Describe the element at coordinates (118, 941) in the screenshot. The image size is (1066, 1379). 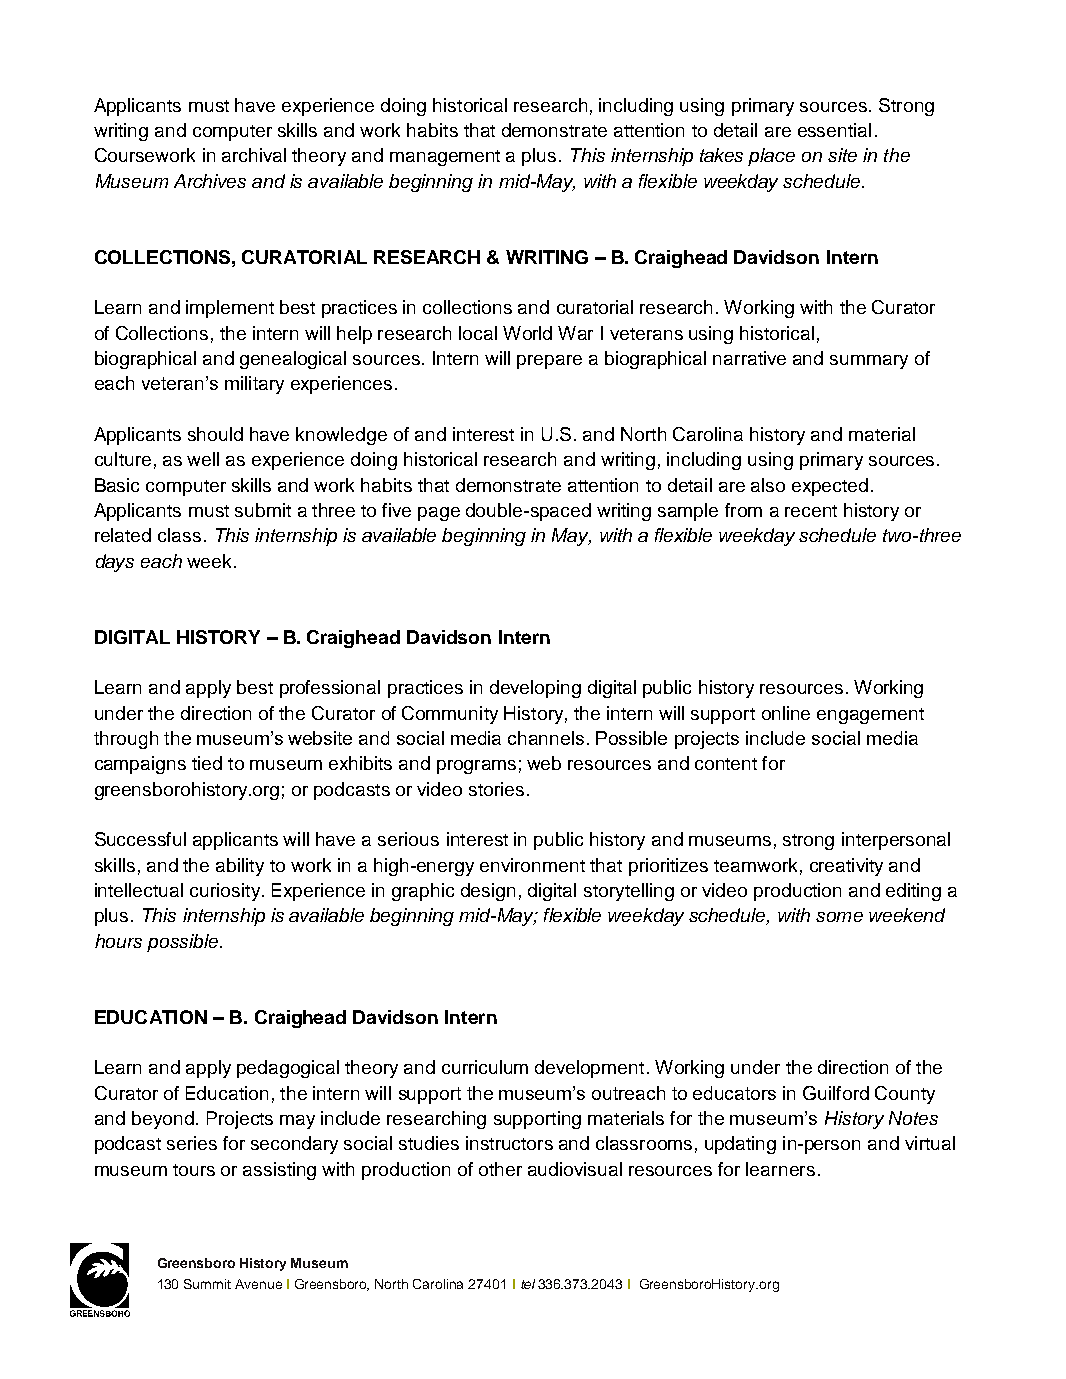
I see `hours` at that location.
